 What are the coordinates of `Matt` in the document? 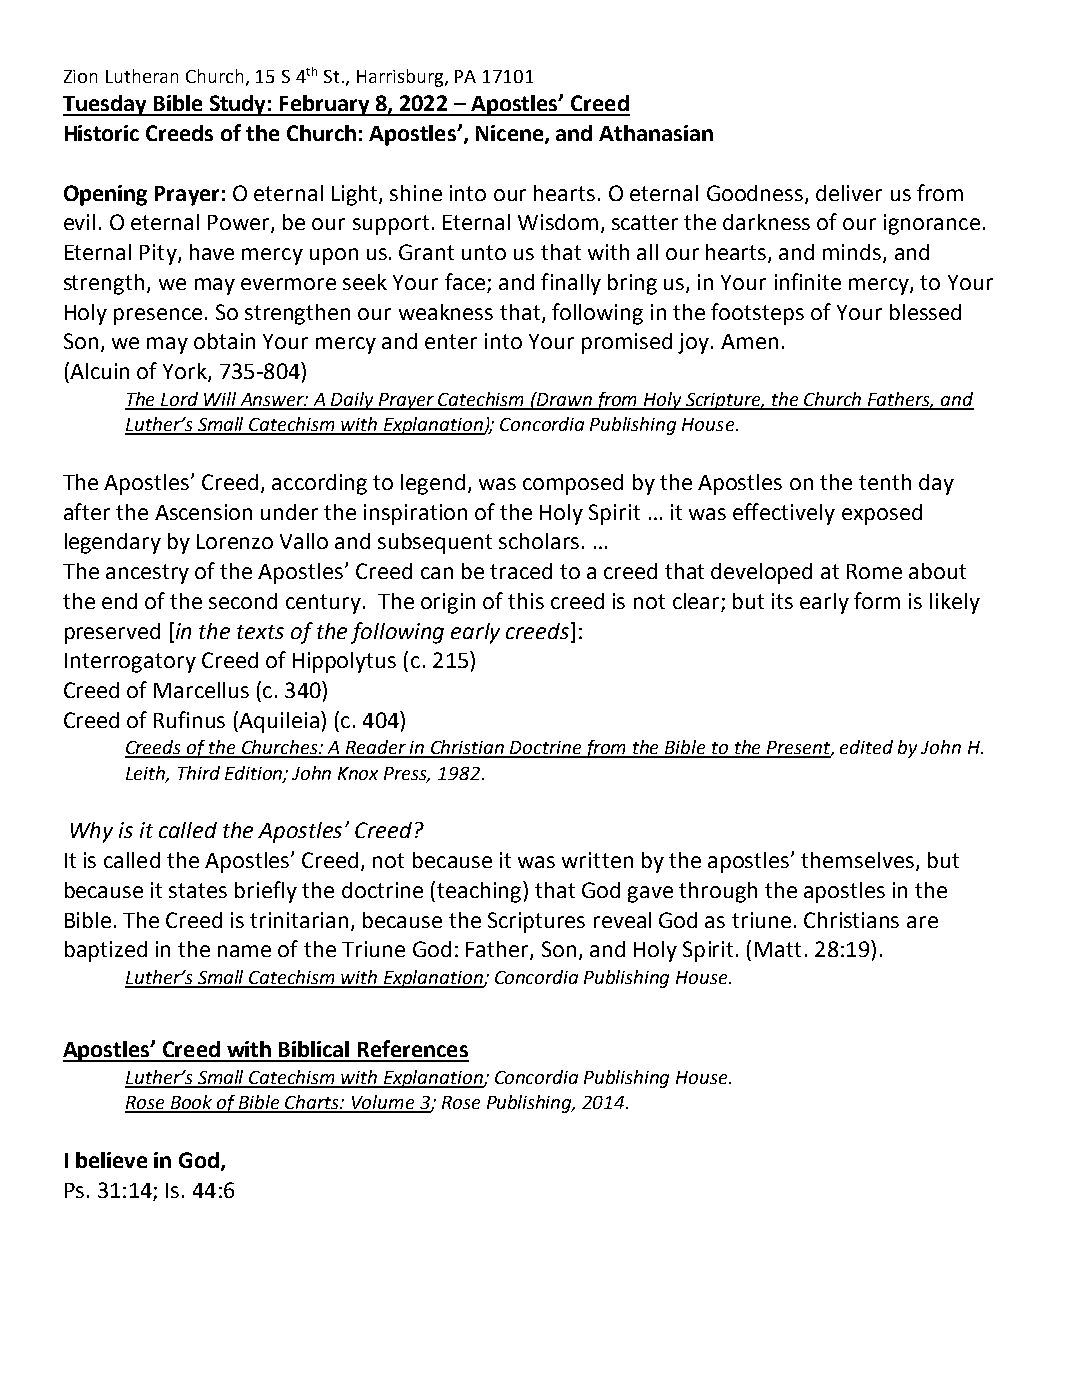 It's located at (778, 949).
